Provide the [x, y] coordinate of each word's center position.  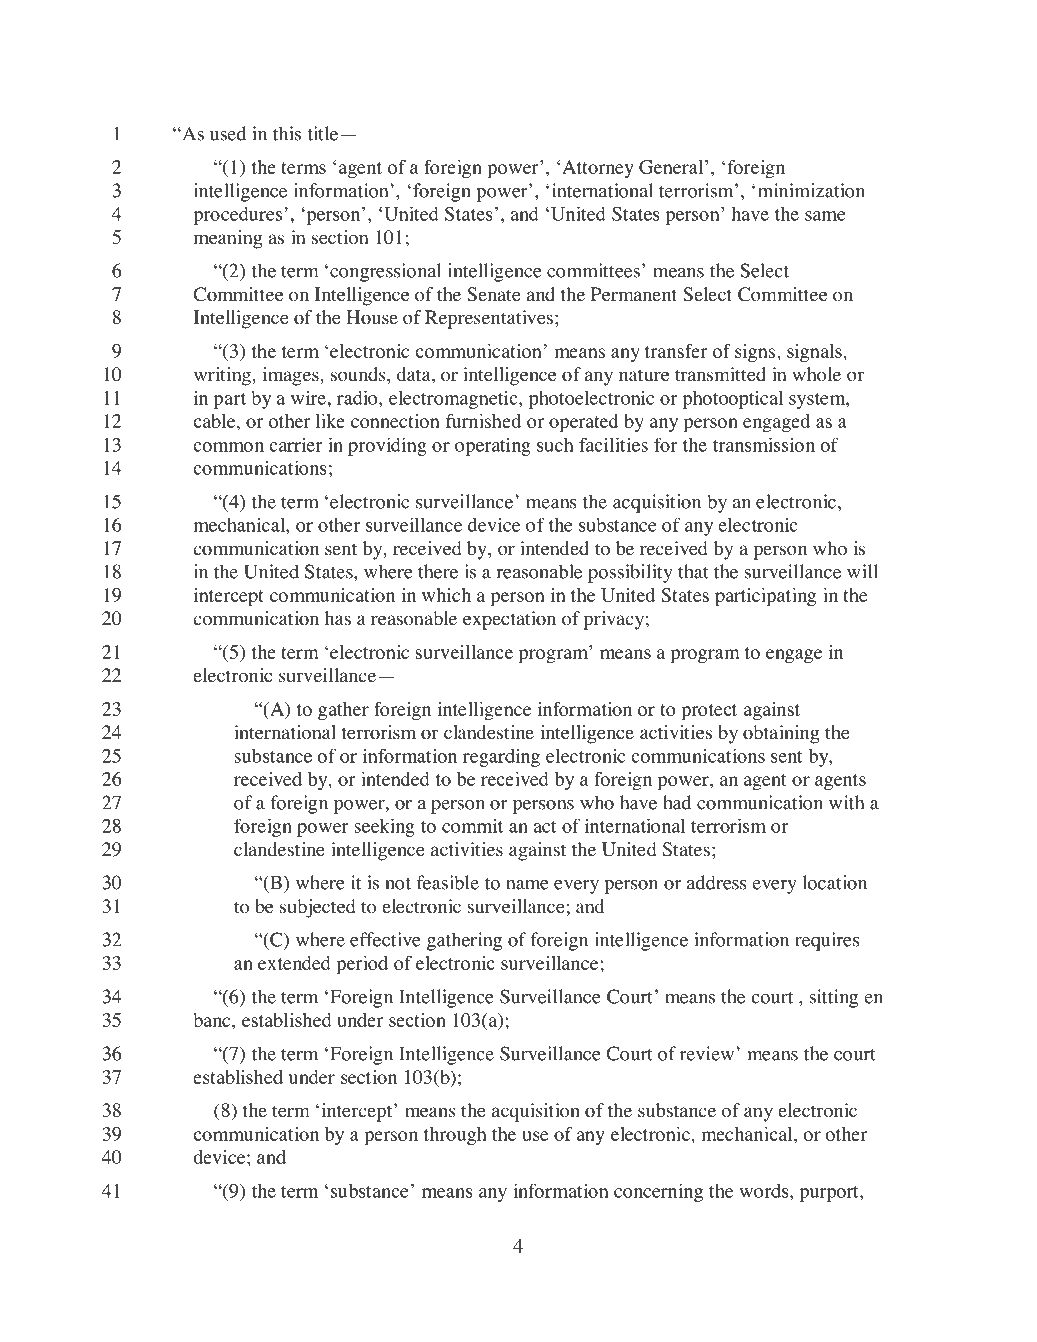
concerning [658, 1192]
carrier [296, 444]
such [555, 444]
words [765, 1191]
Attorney [598, 169]
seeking [384, 827]
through [455, 1136]
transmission [764, 444]
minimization [811, 190]
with [846, 802]
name [527, 885]
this [287, 133]
